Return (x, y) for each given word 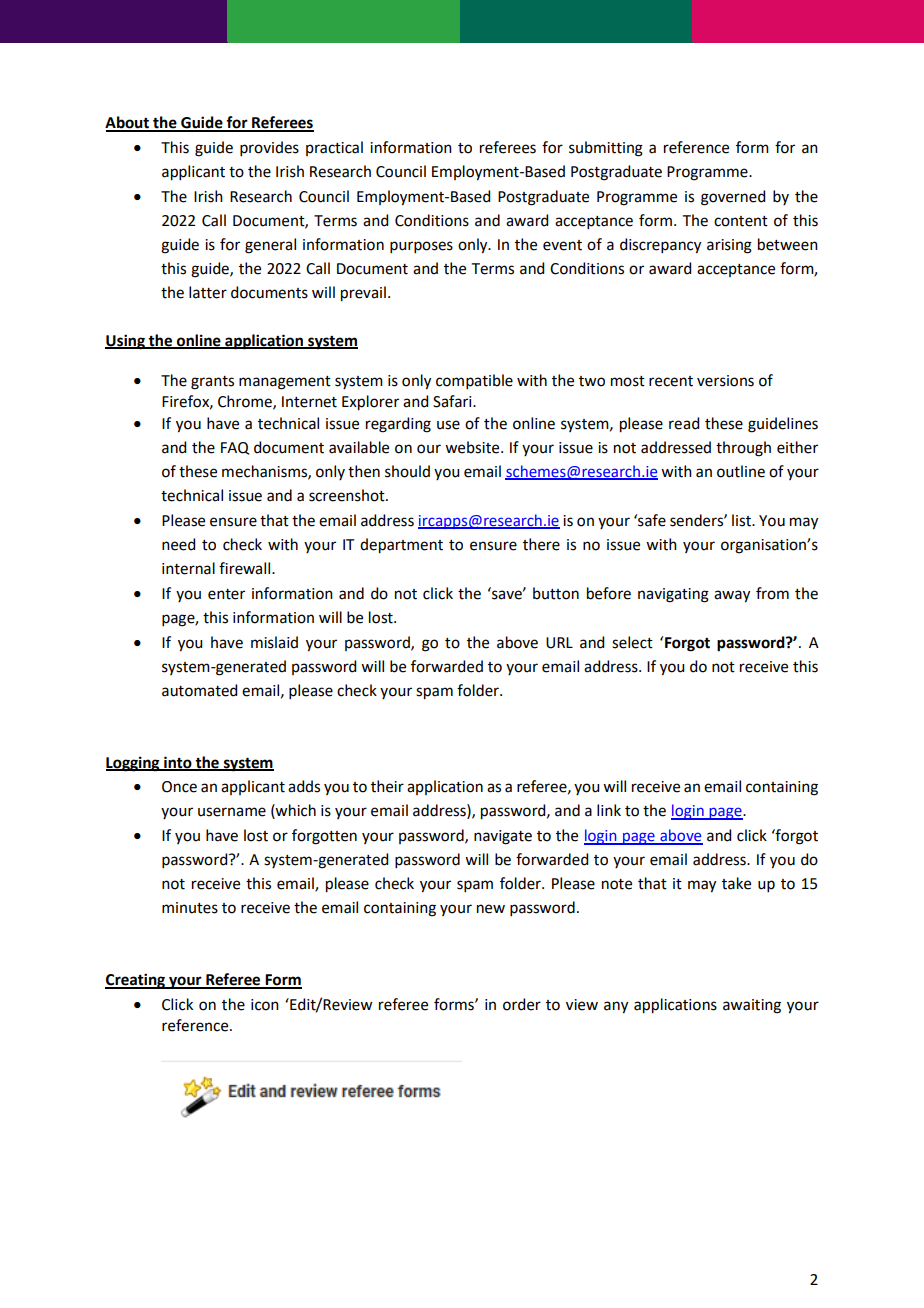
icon (265, 1005)
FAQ (235, 448)
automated (199, 690)
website (473, 447)
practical (334, 148)
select (632, 642)
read (684, 423)
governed (733, 198)
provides (269, 148)
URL (559, 643)
